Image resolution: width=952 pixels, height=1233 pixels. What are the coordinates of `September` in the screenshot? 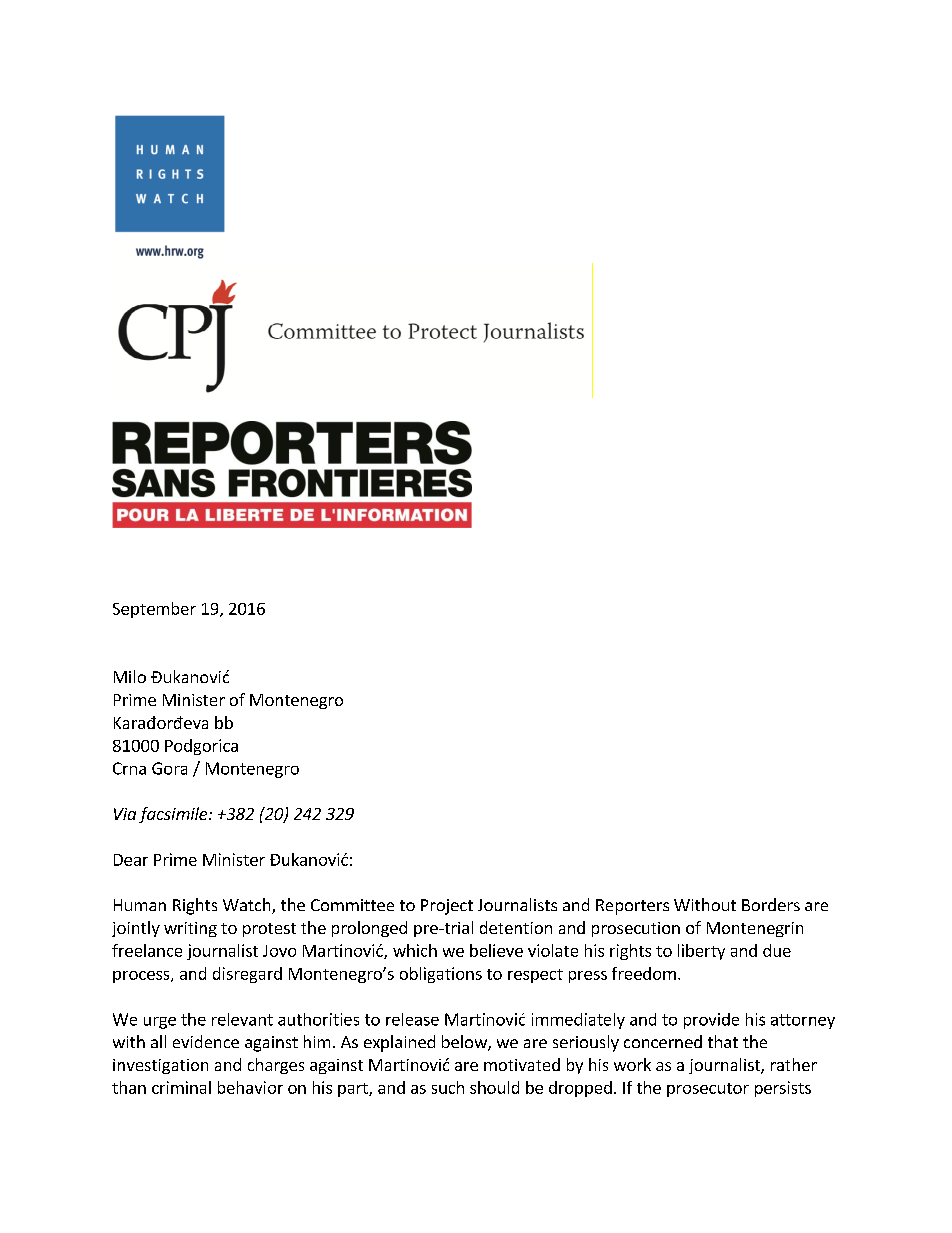 It's located at (154, 610).
